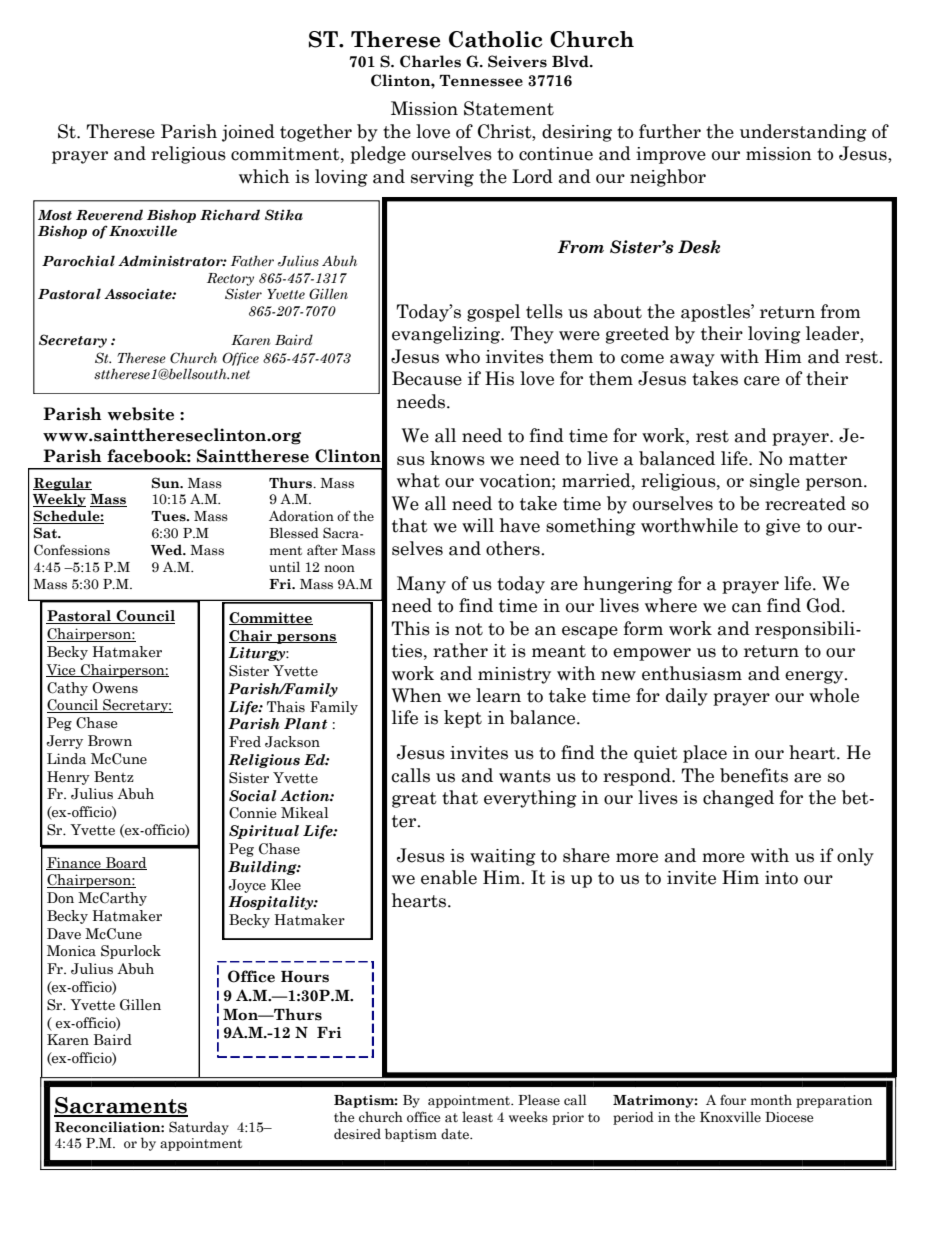 The height and width of the image is (1233, 952). Describe the element at coordinates (421, 585) in the image. I see `Many` at that location.
